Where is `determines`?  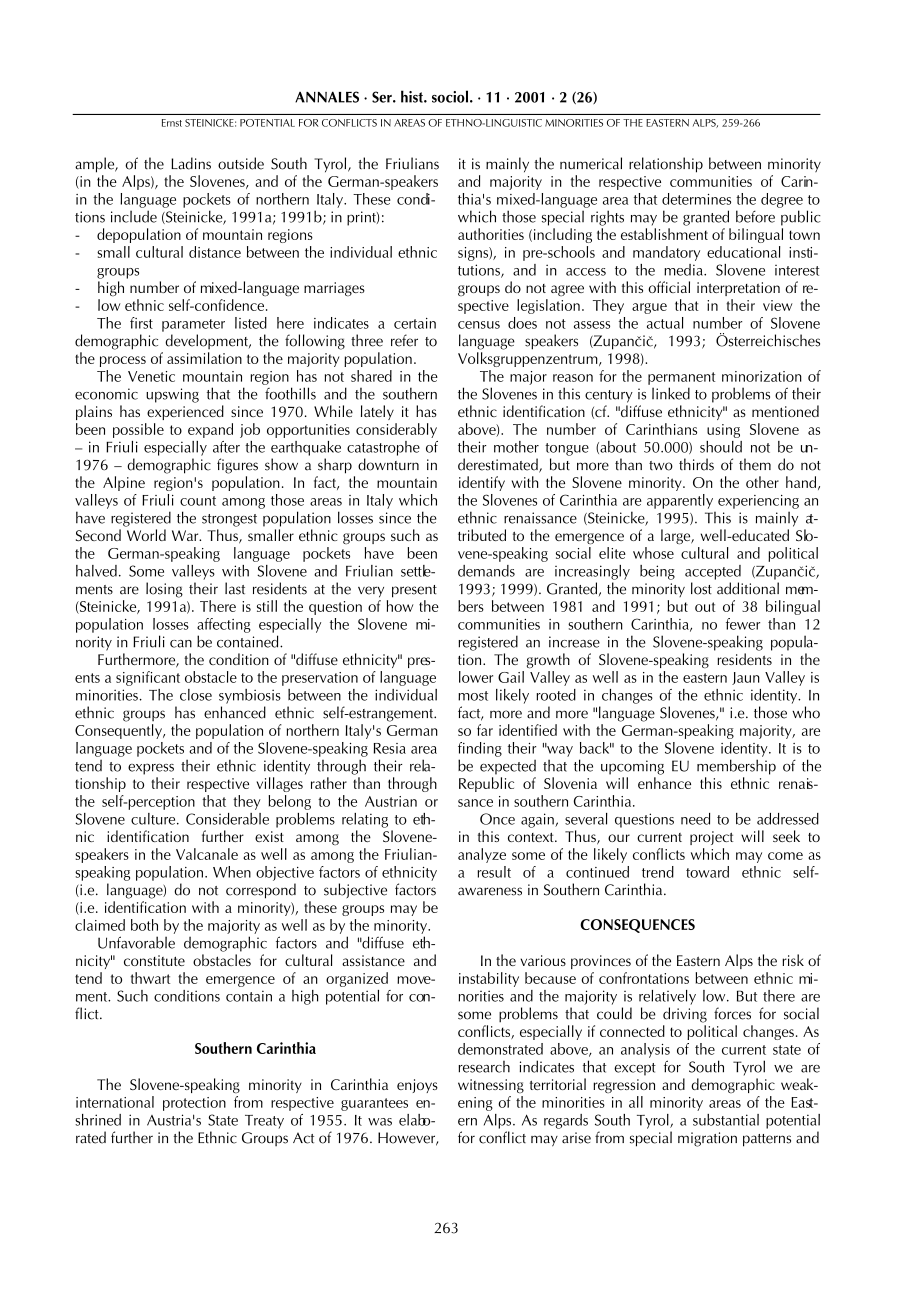 determines is located at coordinates (696, 199).
